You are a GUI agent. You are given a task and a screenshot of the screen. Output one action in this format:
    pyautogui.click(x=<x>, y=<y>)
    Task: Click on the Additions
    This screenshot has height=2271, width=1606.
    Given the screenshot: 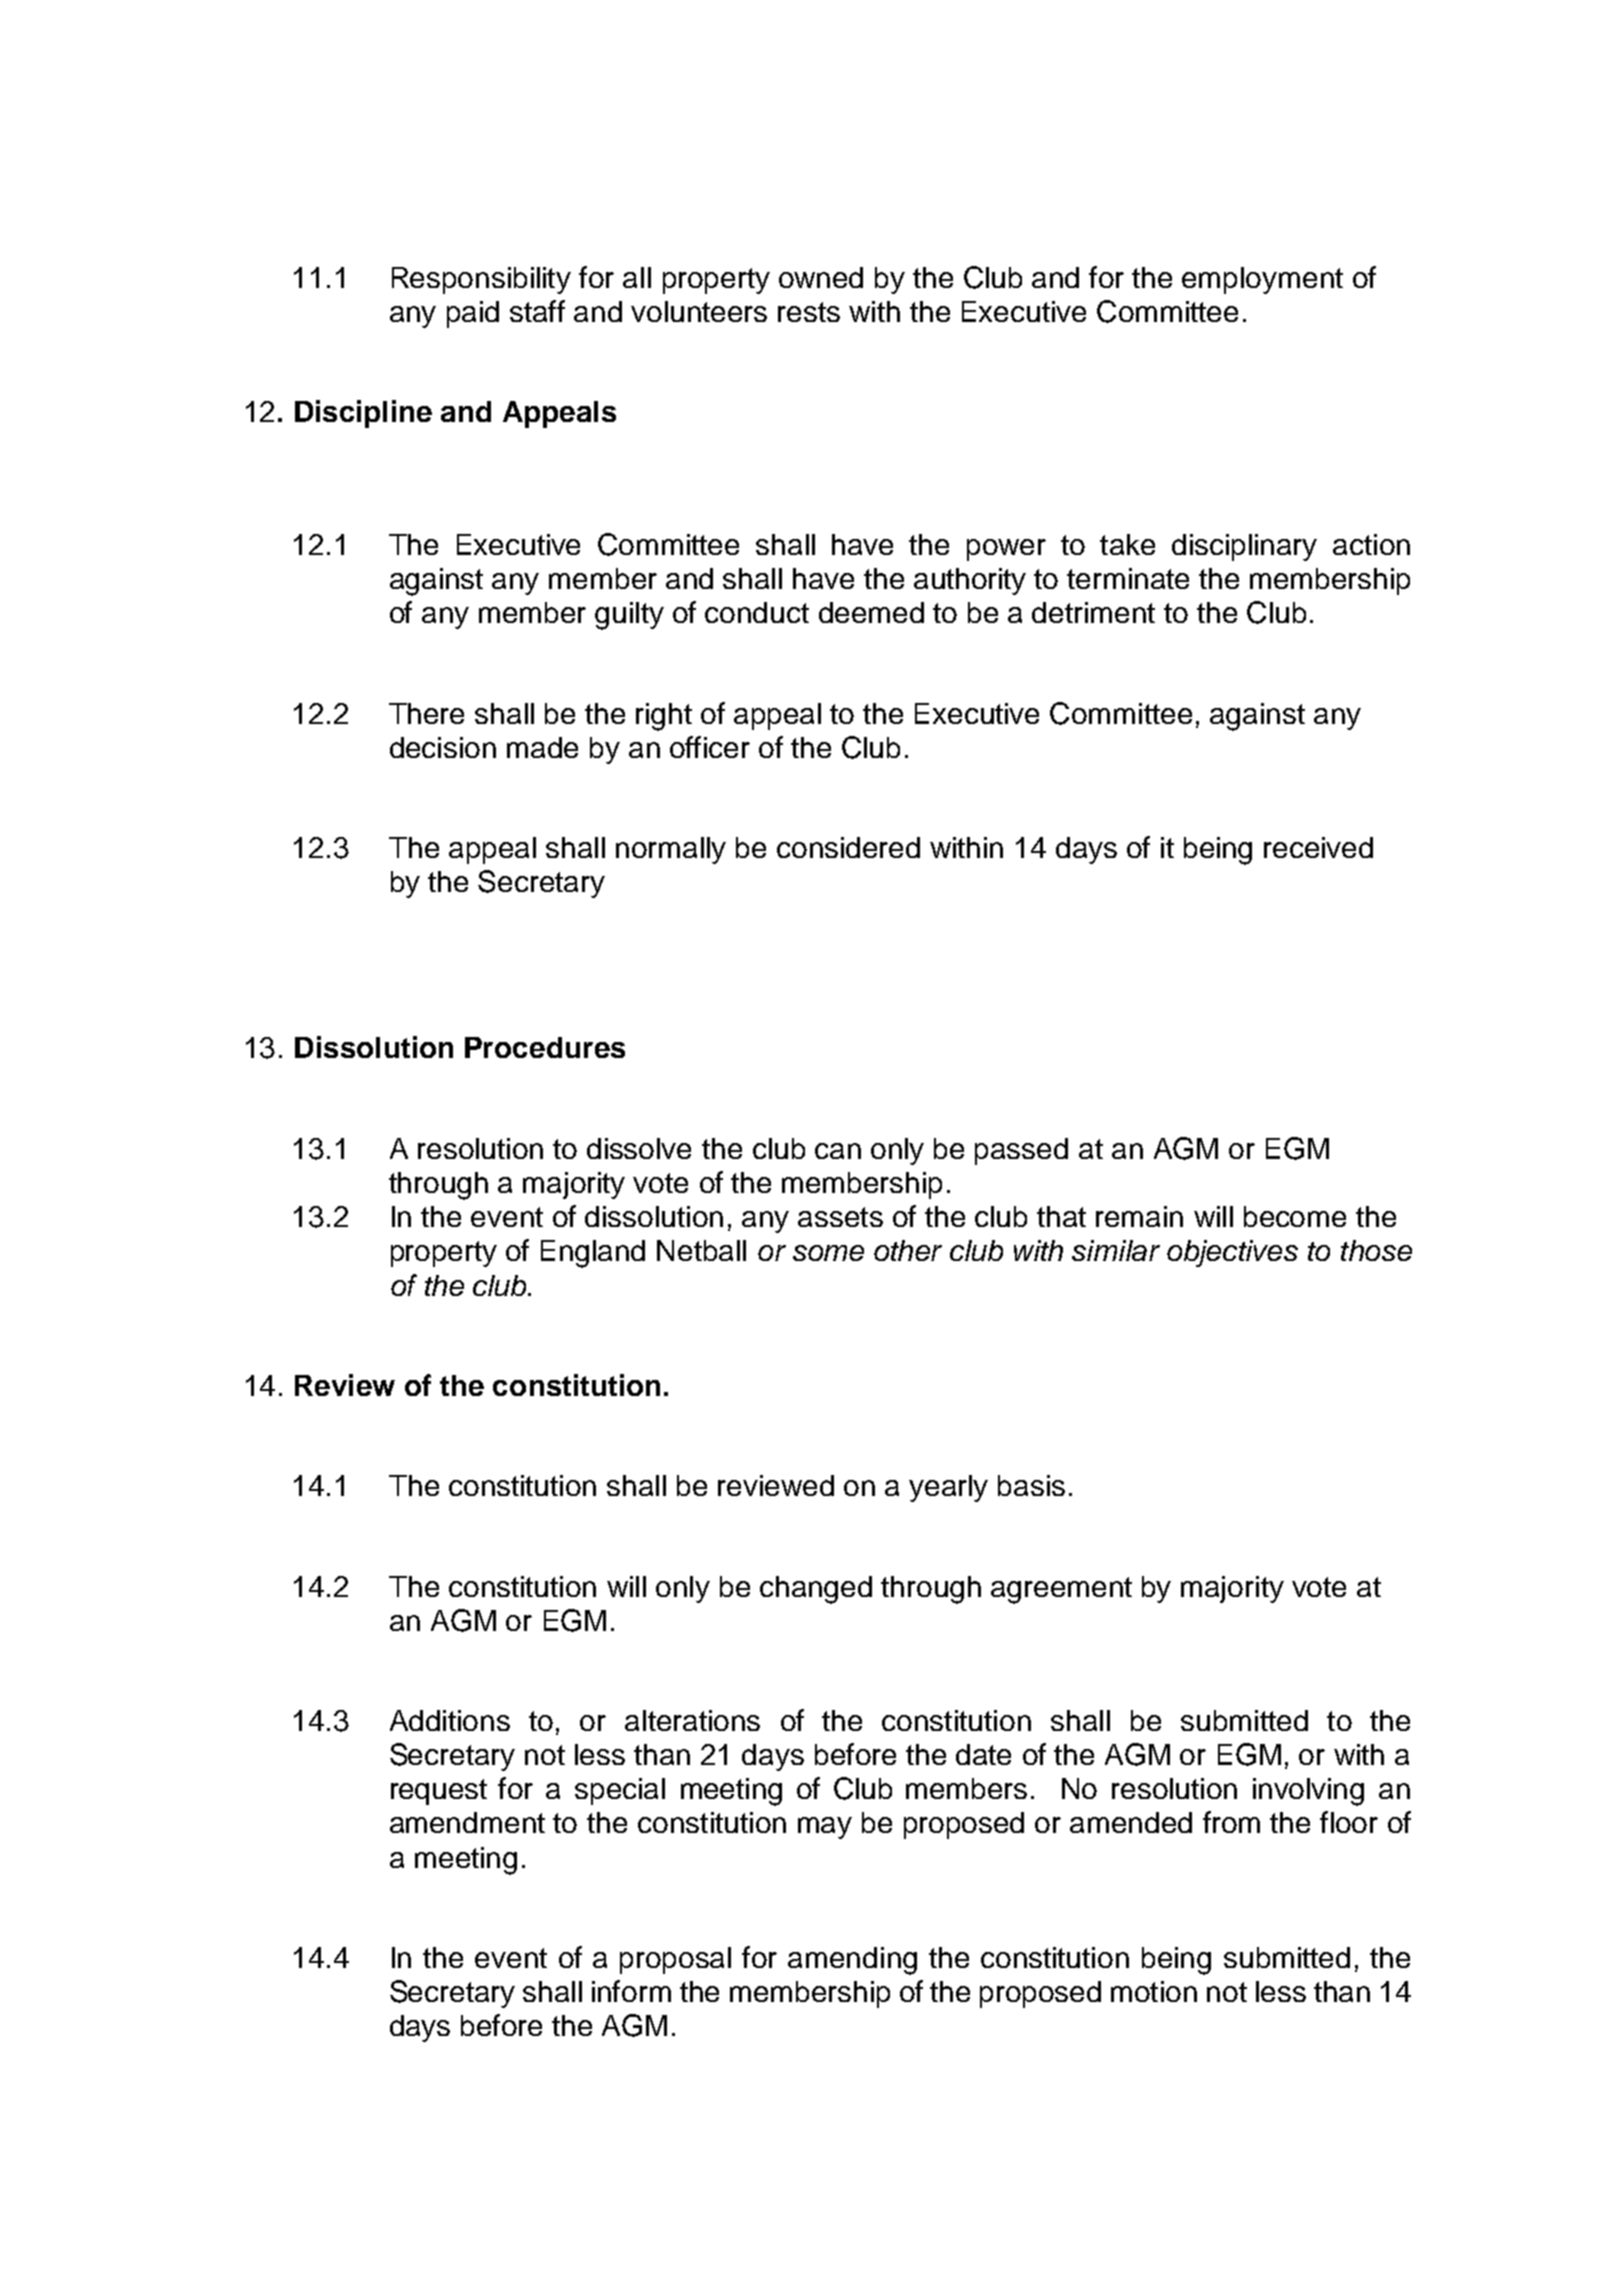 What is the action you would take?
    pyautogui.click(x=450, y=1720)
